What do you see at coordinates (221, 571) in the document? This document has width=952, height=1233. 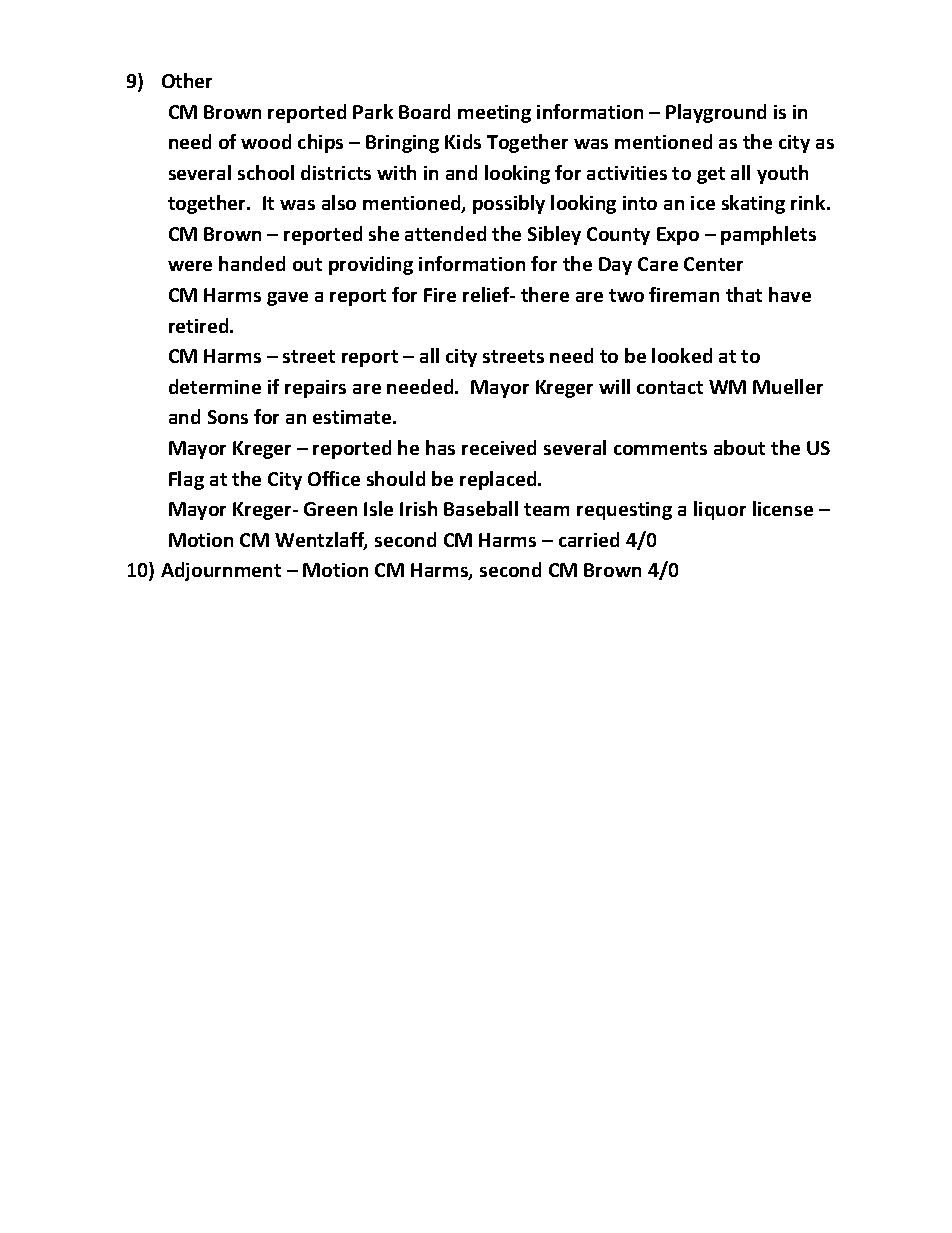 I see `Adjournment` at bounding box center [221, 571].
